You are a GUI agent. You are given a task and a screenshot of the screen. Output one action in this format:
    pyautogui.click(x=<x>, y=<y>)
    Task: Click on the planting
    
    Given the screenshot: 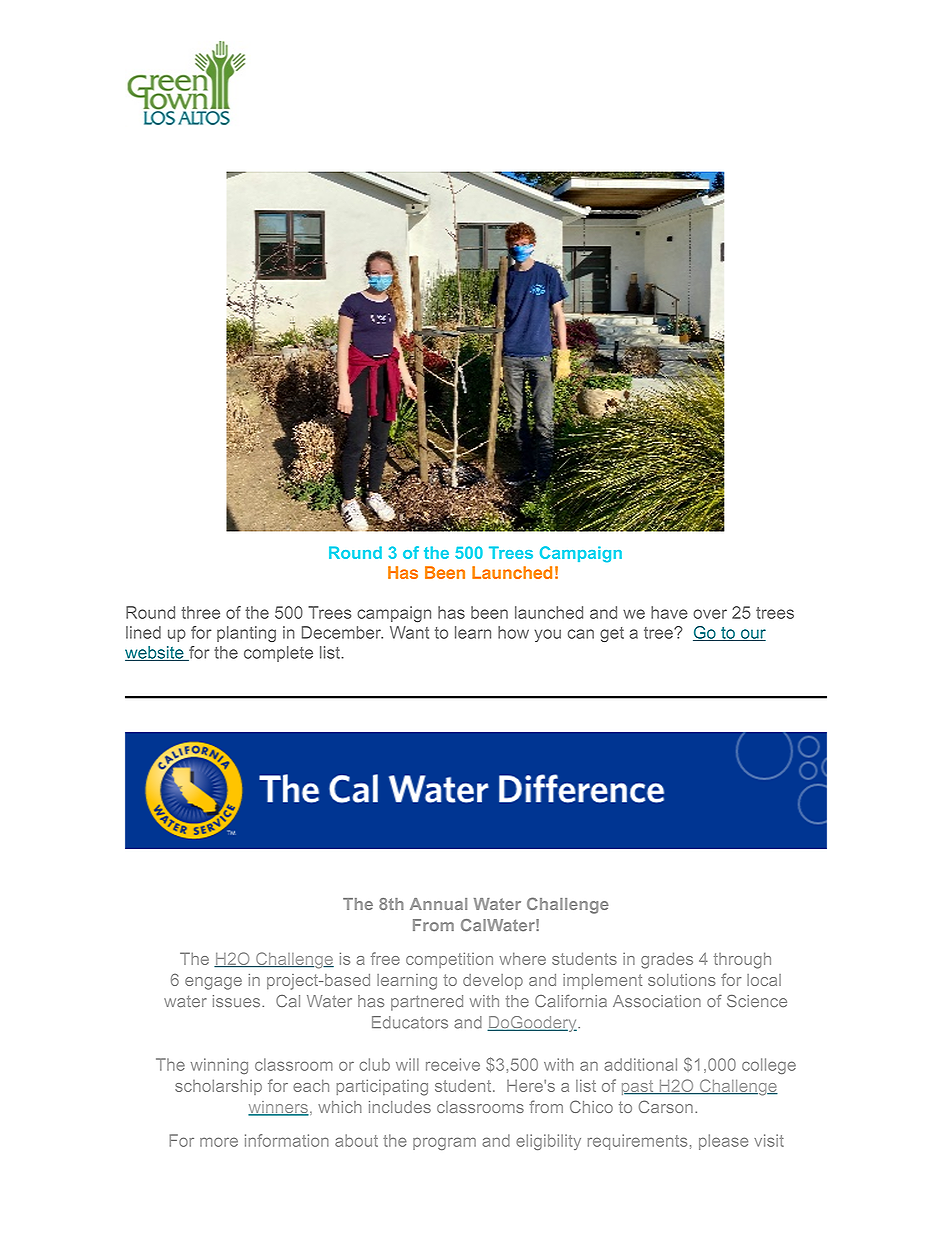 What is the action you would take?
    pyautogui.click(x=246, y=634)
